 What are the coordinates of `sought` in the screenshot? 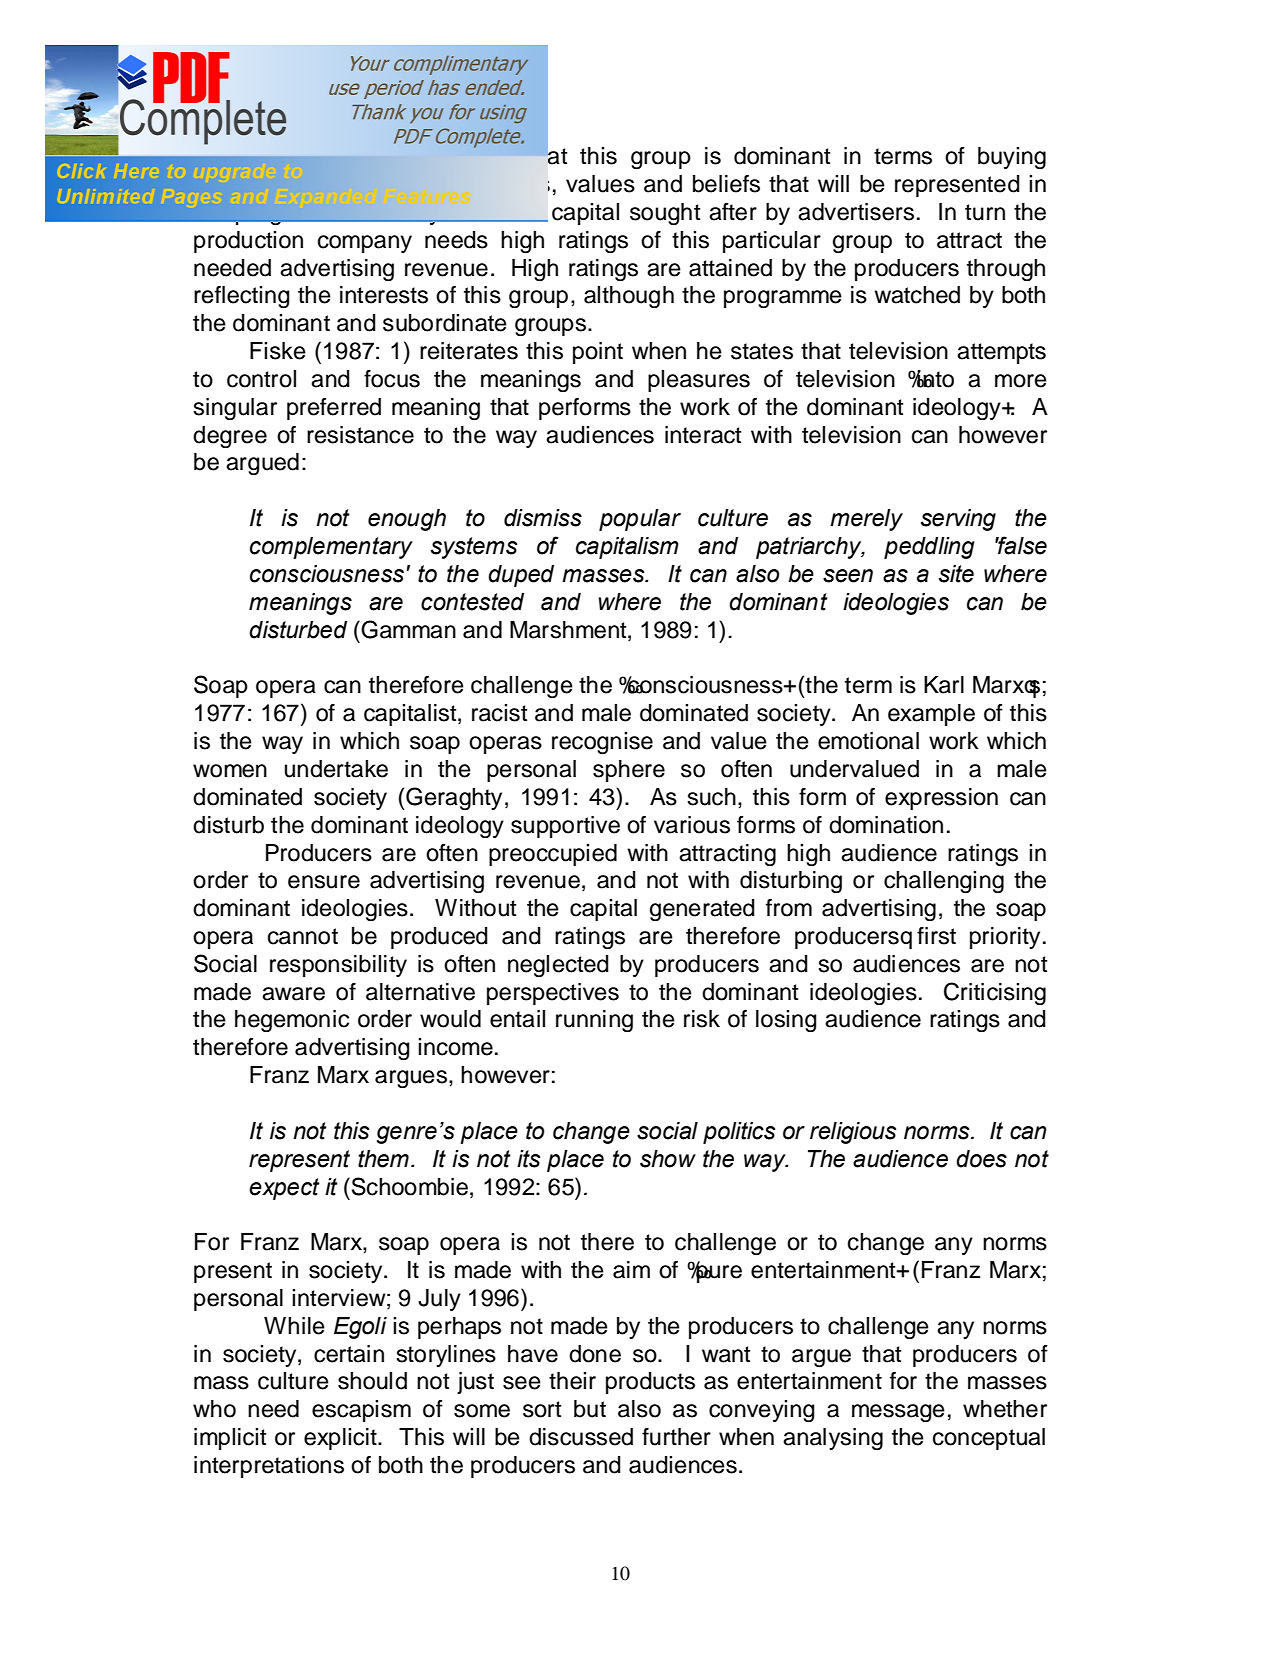 It's located at (665, 214).
